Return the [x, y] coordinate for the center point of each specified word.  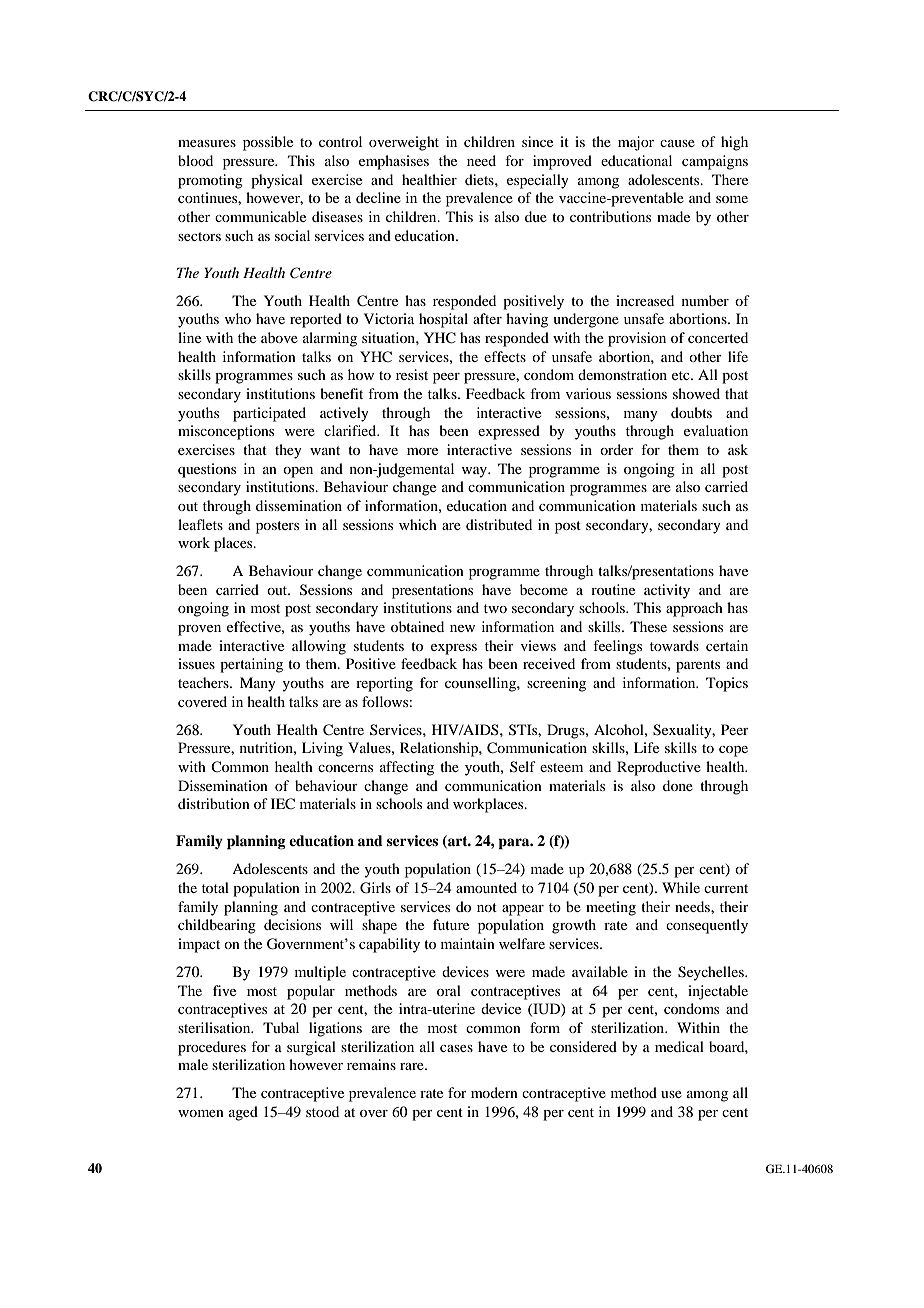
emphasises [394, 162]
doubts [691, 412]
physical [277, 181]
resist [412, 374]
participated [269, 414]
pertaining [251, 665]
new [462, 628]
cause [677, 143]
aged [243, 1113]
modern [494, 1092]
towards [674, 645]
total [215, 887]
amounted [486, 887]
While [681, 887]
